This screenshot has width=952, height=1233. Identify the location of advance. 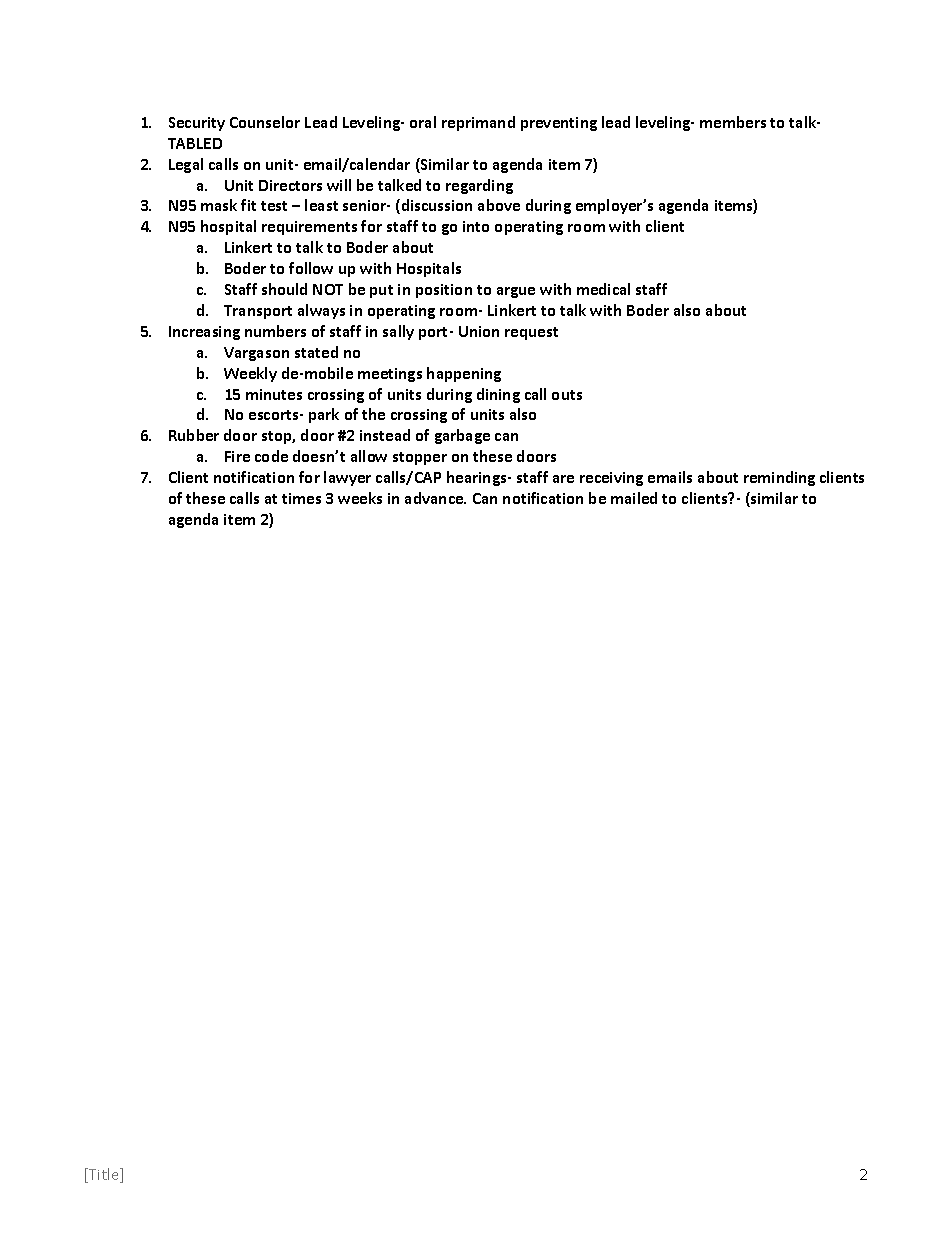
(435, 498).
